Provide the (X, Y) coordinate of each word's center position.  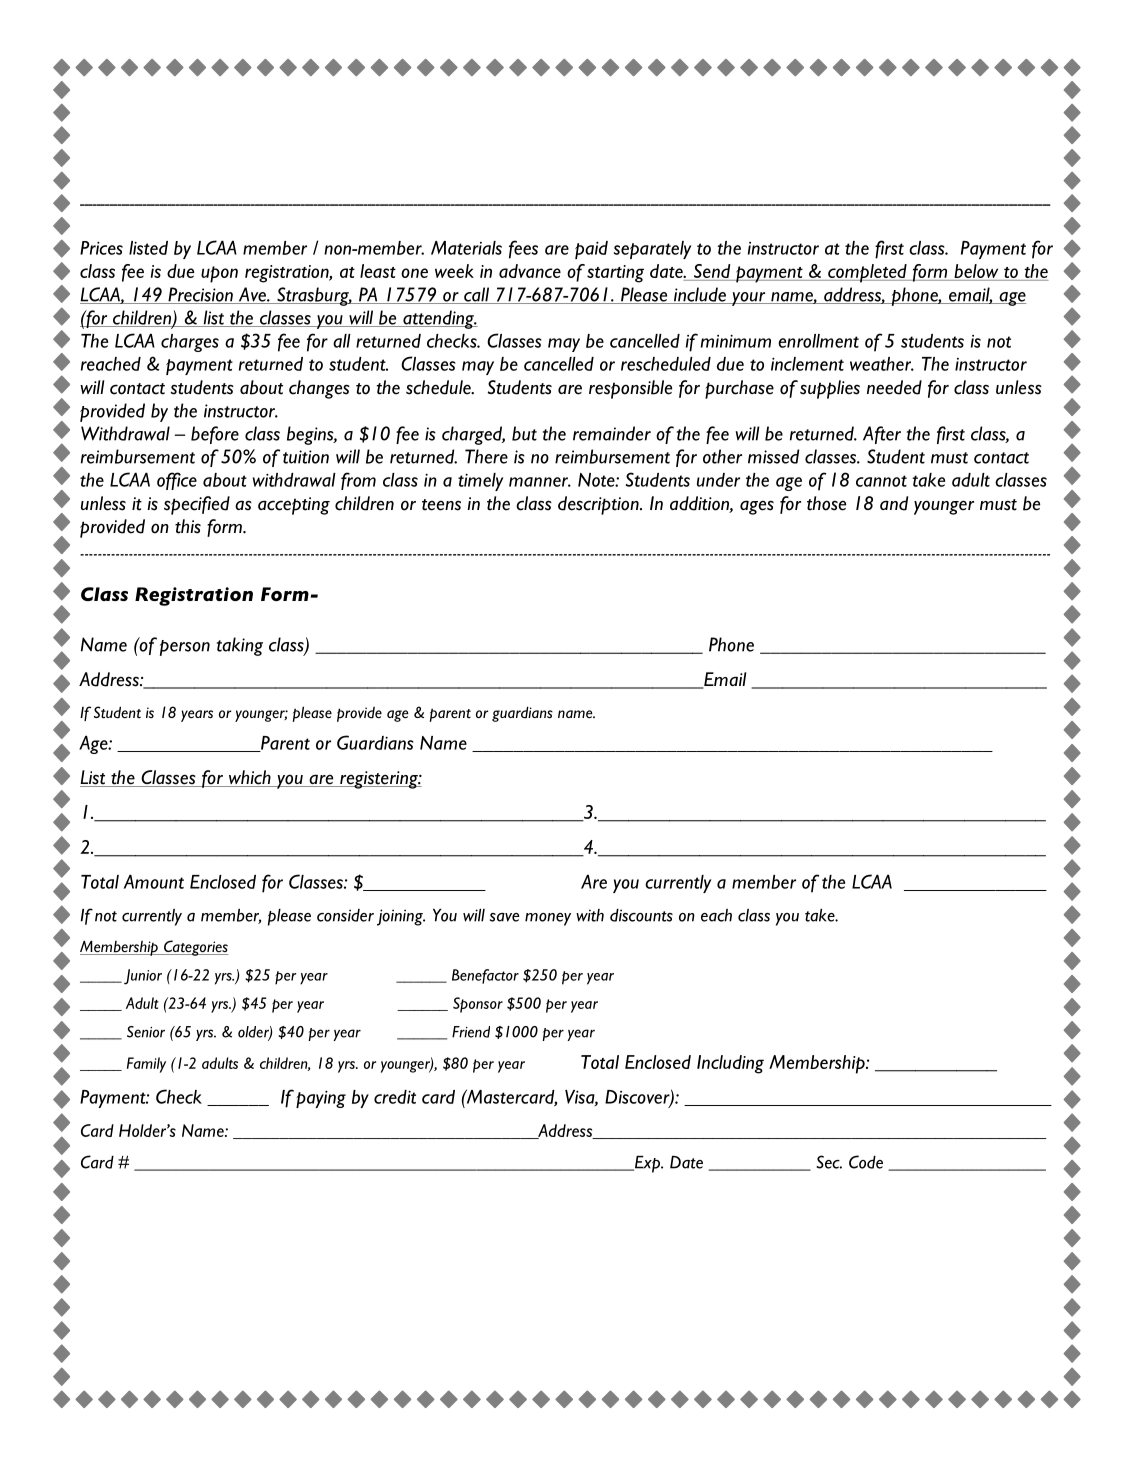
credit (395, 1097)
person (185, 648)
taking (240, 646)
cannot (881, 481)
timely (480, 482)
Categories (194, 948)
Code (866, 1162)
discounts (641, 915)
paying (321, 1099)
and (894, 503)
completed (867, 273)
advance (530, 271)
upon (219, 274)
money (548, 919)
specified (197, 505)
